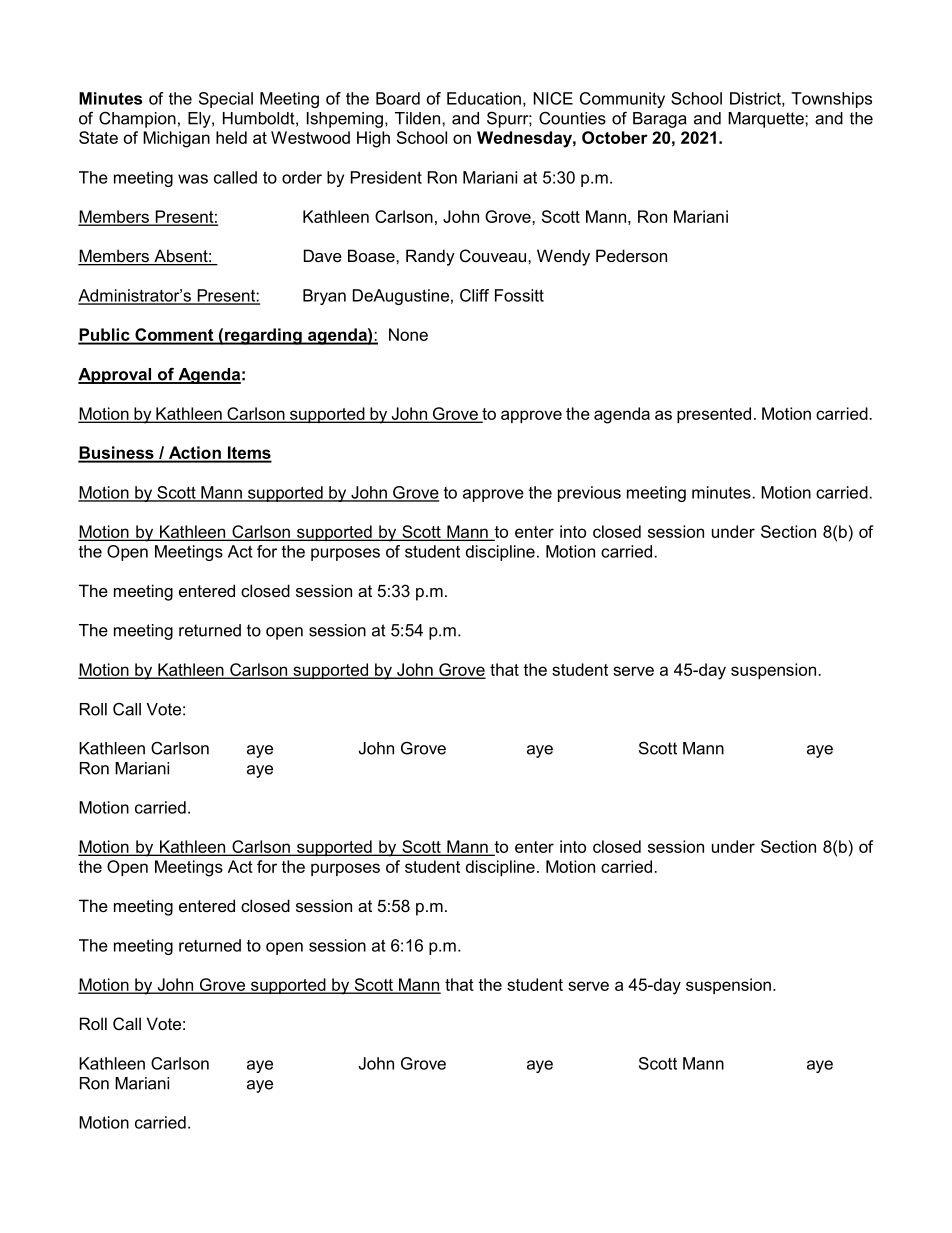  Describe the element at coordinates (324, 297) in the screenshot. I see `Bryan` at that location.
